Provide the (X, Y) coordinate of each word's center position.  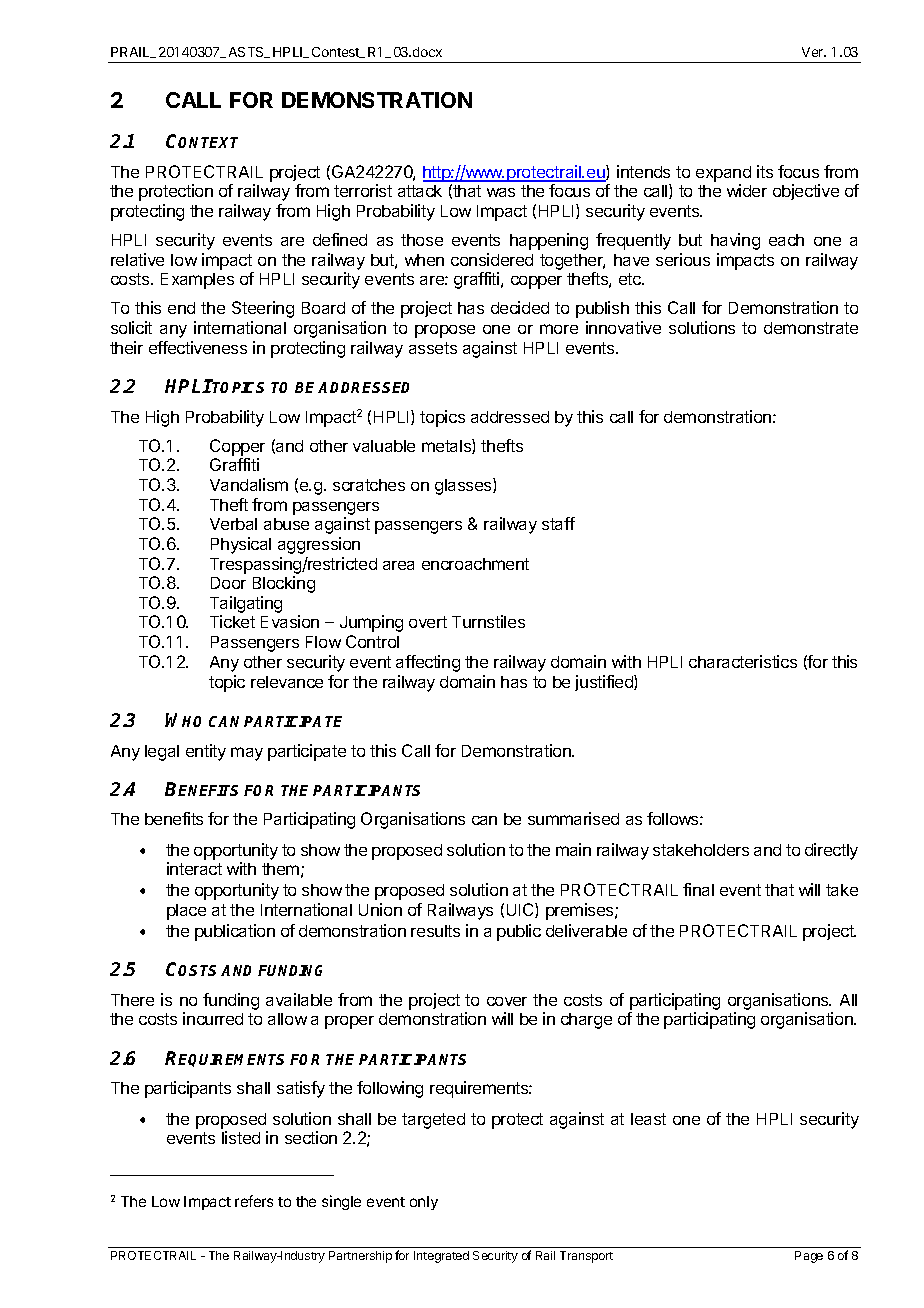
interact (194, 868)
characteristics (743, 661)
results (435, 931)
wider (747, 190)
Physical (241, 545)
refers (254, 1201)
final (698, 889)
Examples (197, 281)
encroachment (475, 564)
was (501, 192)
